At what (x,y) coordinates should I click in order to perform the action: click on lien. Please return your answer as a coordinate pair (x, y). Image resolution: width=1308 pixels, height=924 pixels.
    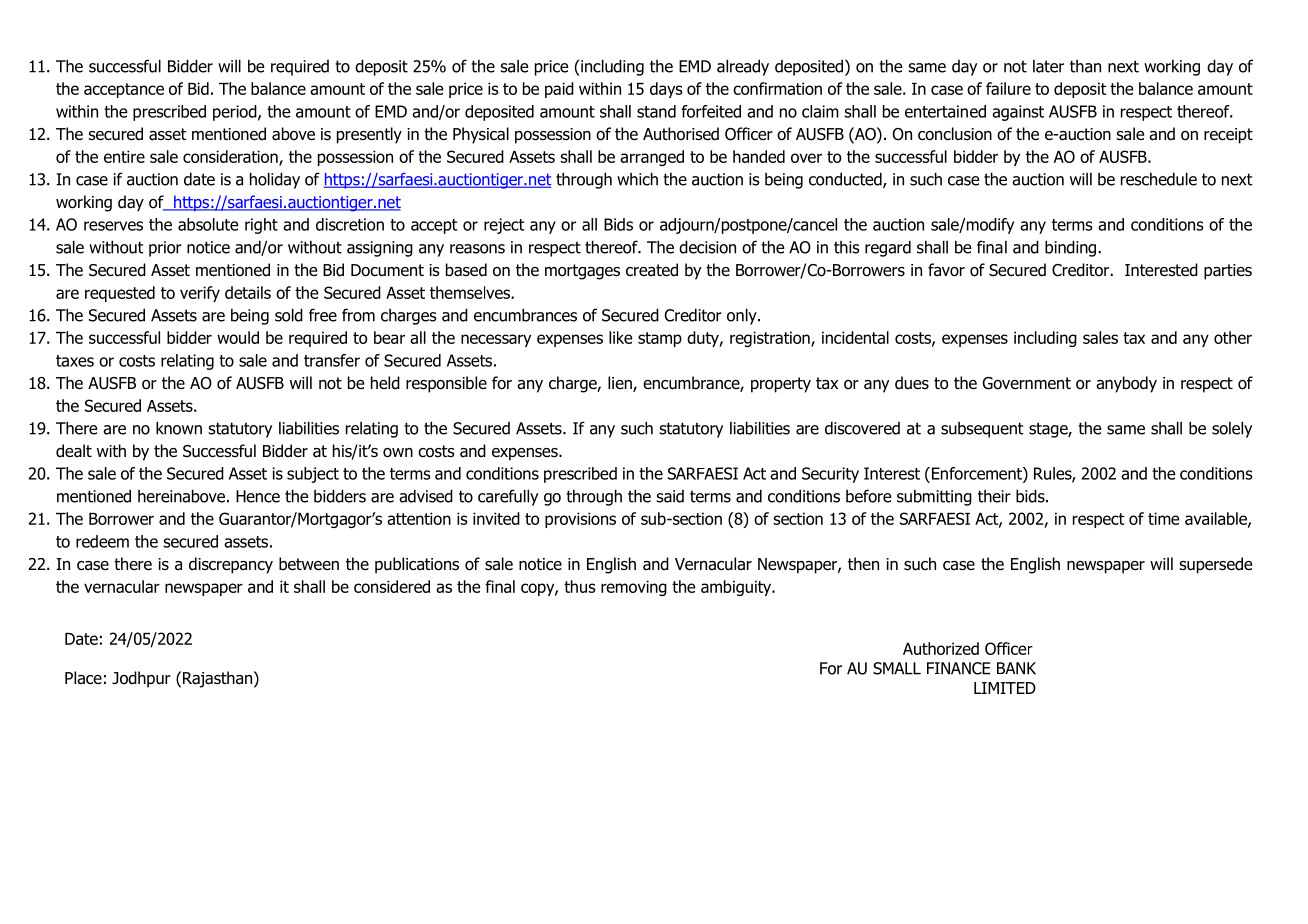
    Looking at the image, I should click on (621, 384).
